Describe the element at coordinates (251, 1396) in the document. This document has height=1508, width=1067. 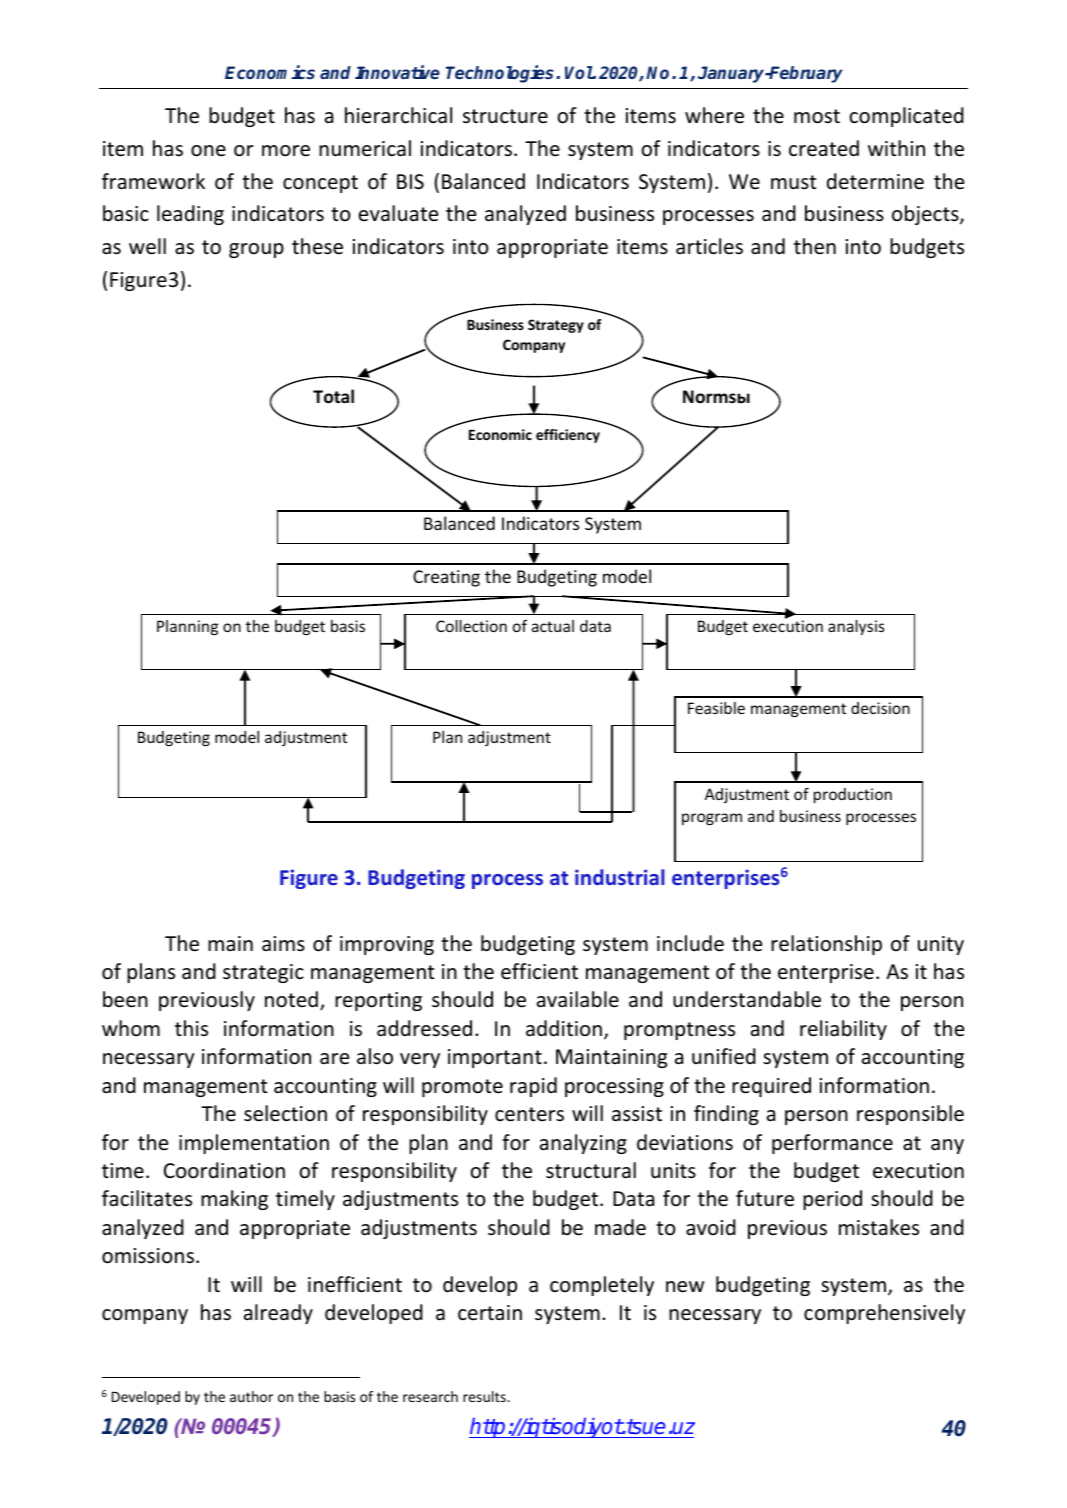
I see `author` at that location.
